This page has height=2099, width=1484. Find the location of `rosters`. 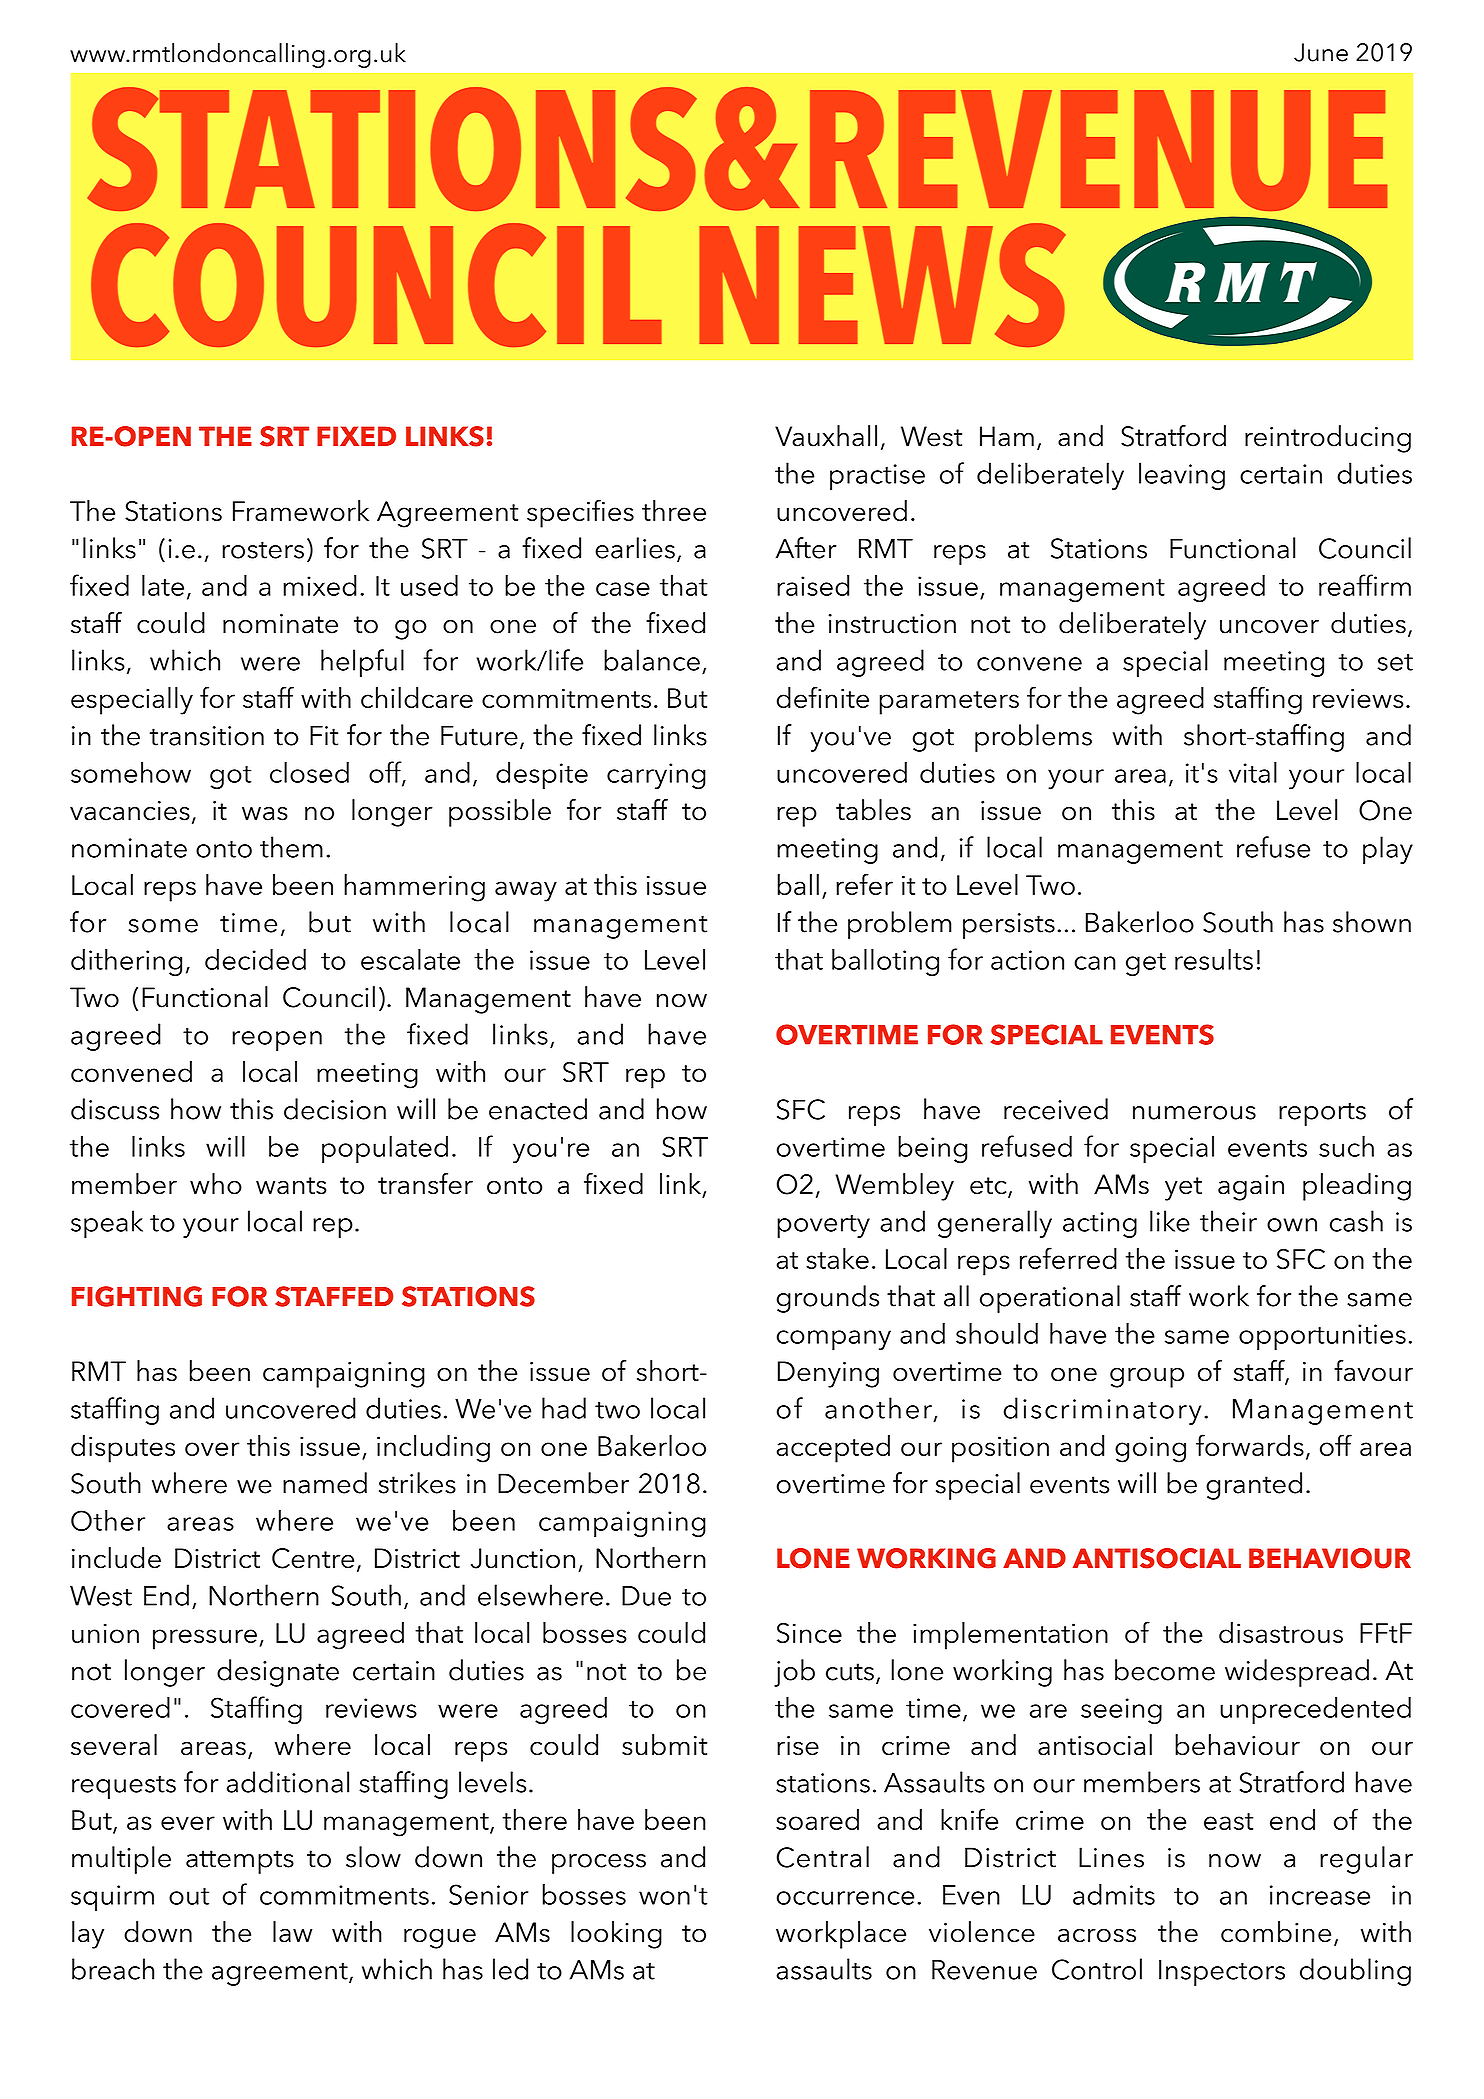

rosters is located at coordinates (263, 550).
